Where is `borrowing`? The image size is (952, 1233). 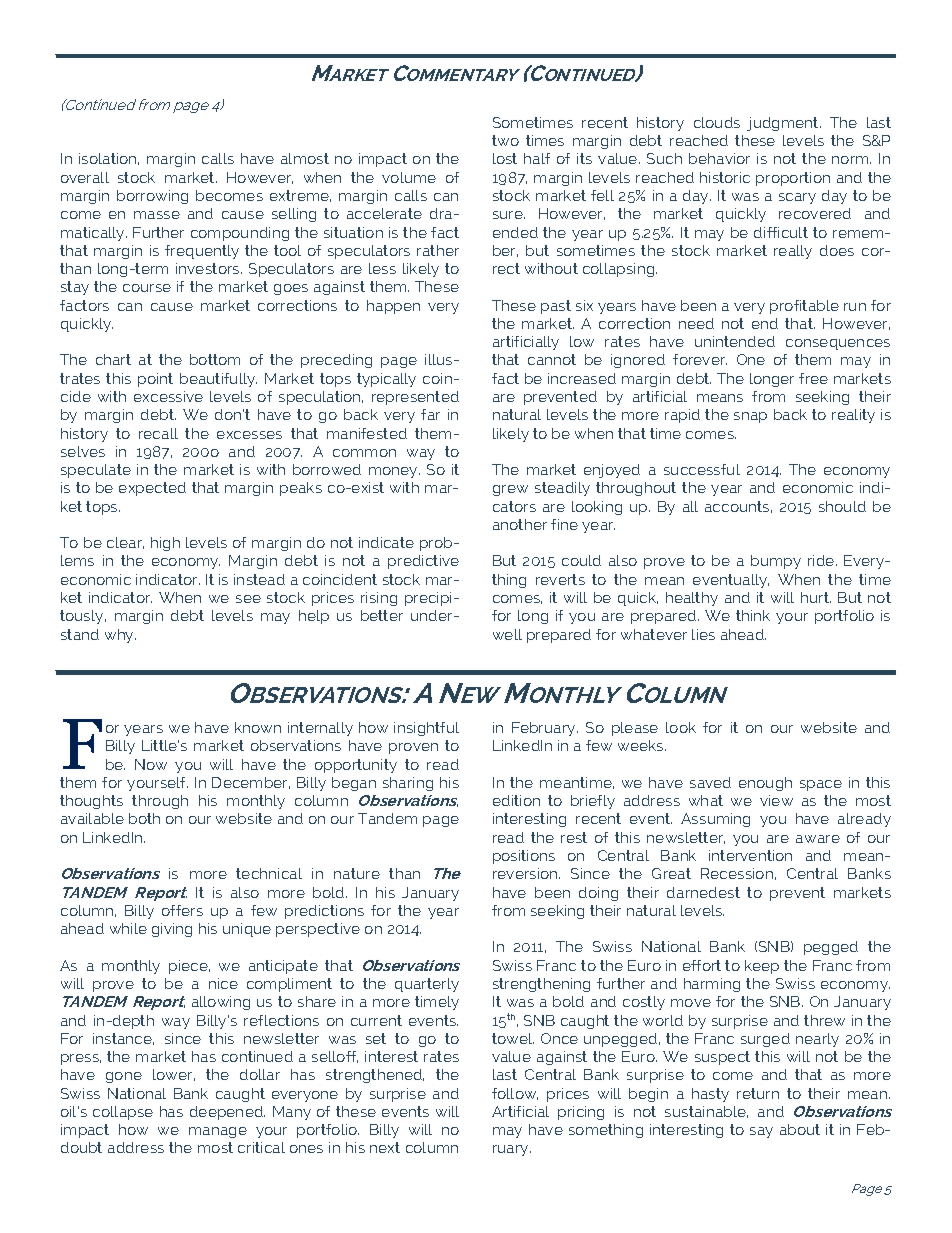
borrowing is located at coordinates (152, 197).
